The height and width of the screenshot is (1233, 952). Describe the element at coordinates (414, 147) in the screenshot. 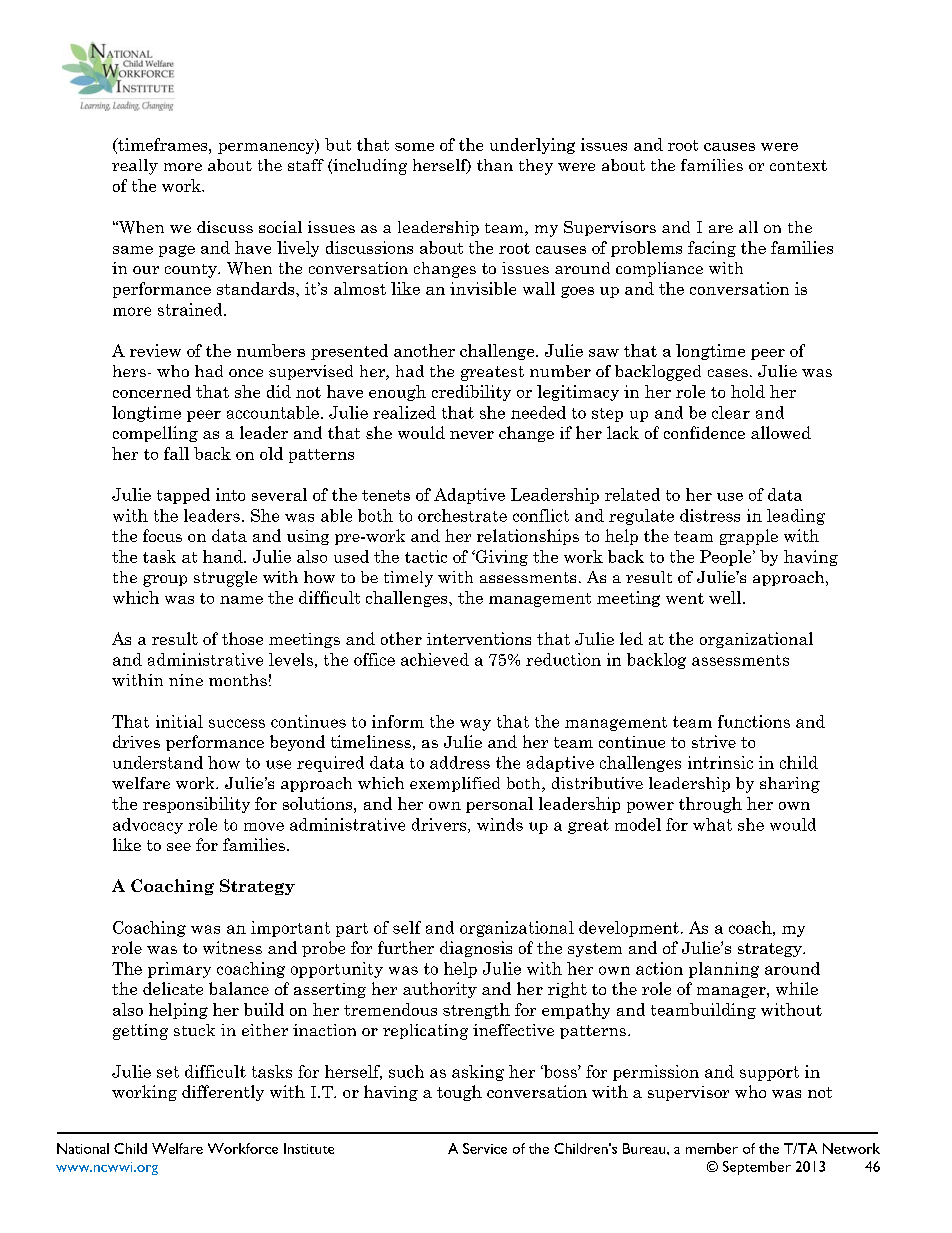

I see `some` at that location.
